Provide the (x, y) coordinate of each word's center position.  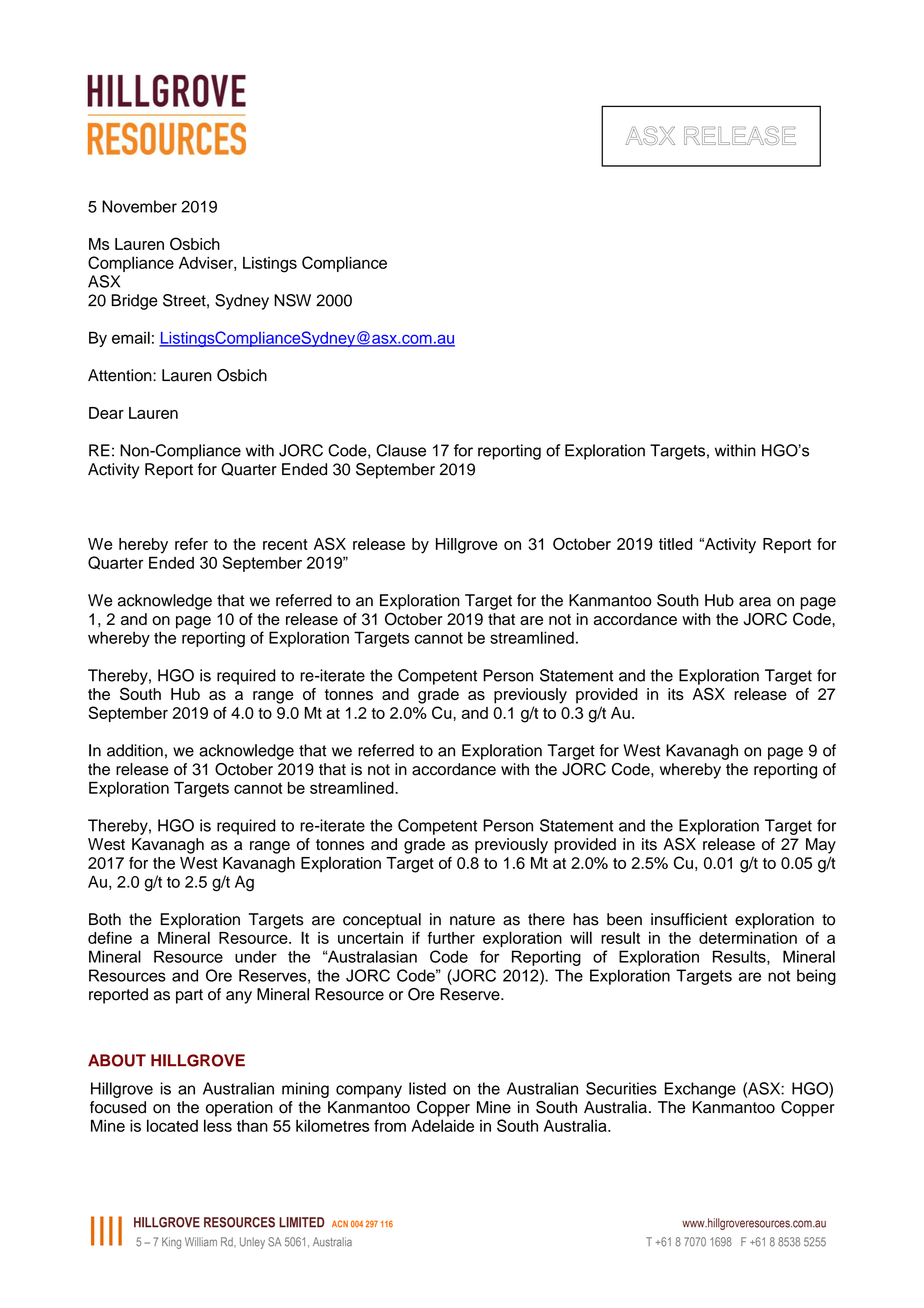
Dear (106, 413)
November (139, 206)
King (171, 1243)
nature (472, 920)
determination (748, 938)
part (189, 996)
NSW (292, 300)
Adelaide (442, 1125)
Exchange (700, 1090)
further (451, 937)
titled (675, 544)
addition (135, 750)
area (755, 602)
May (821, 846)
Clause (401, 450)
